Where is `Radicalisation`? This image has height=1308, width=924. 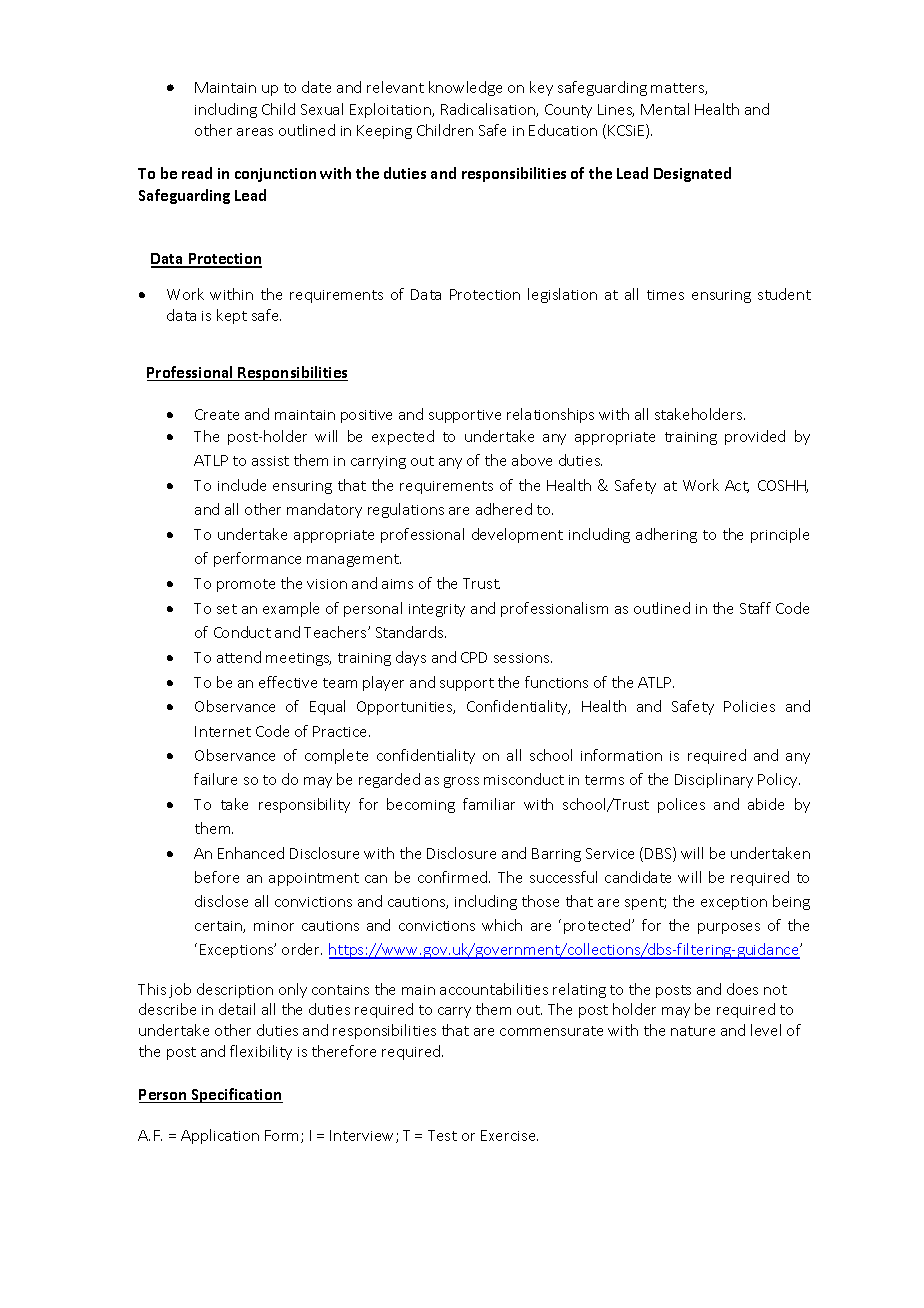 Radicalisation is located at coordinates (489, 110).
